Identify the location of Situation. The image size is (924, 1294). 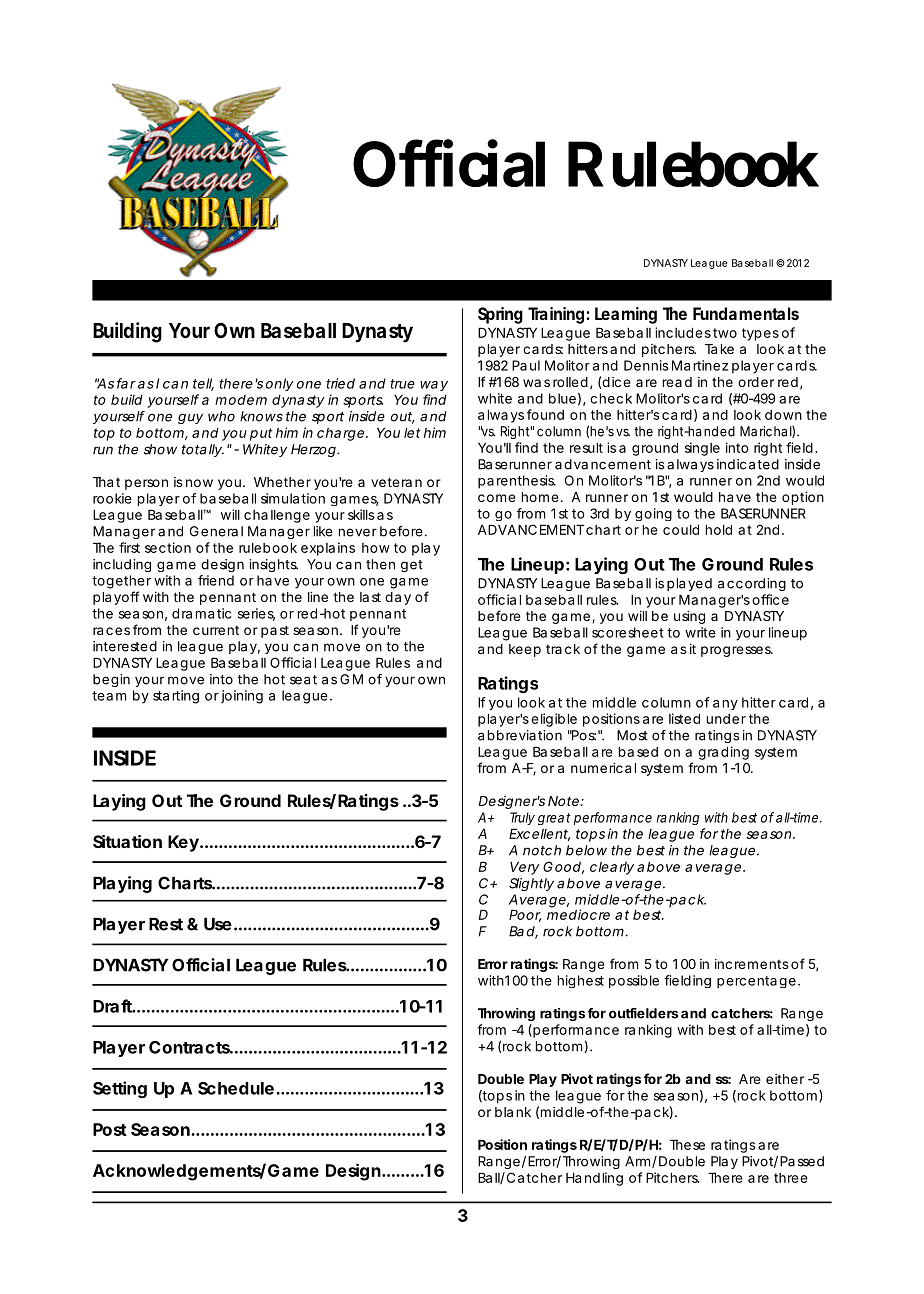
(127, 841).
